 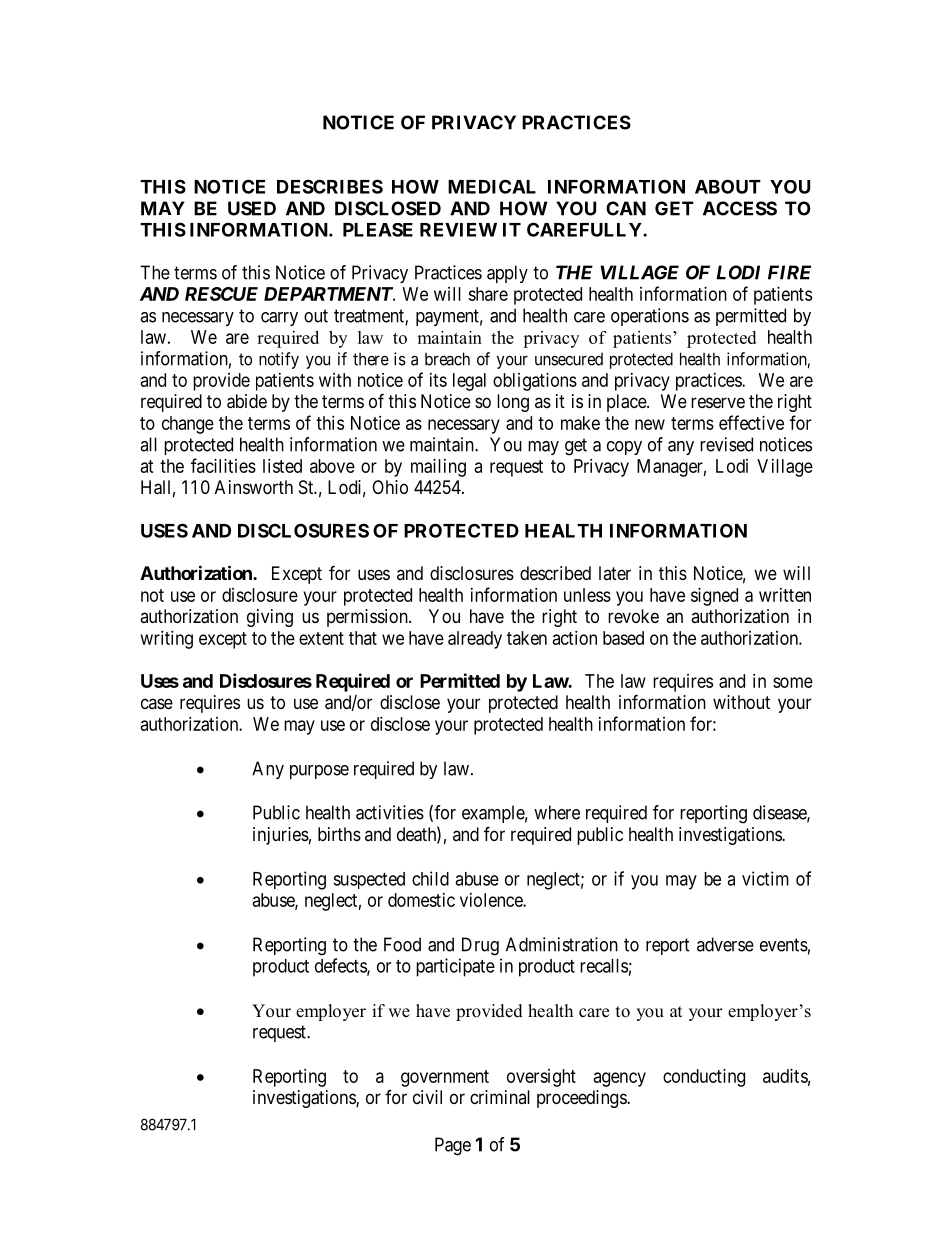 I want to click on civil, so click(x=427, y=1097).
